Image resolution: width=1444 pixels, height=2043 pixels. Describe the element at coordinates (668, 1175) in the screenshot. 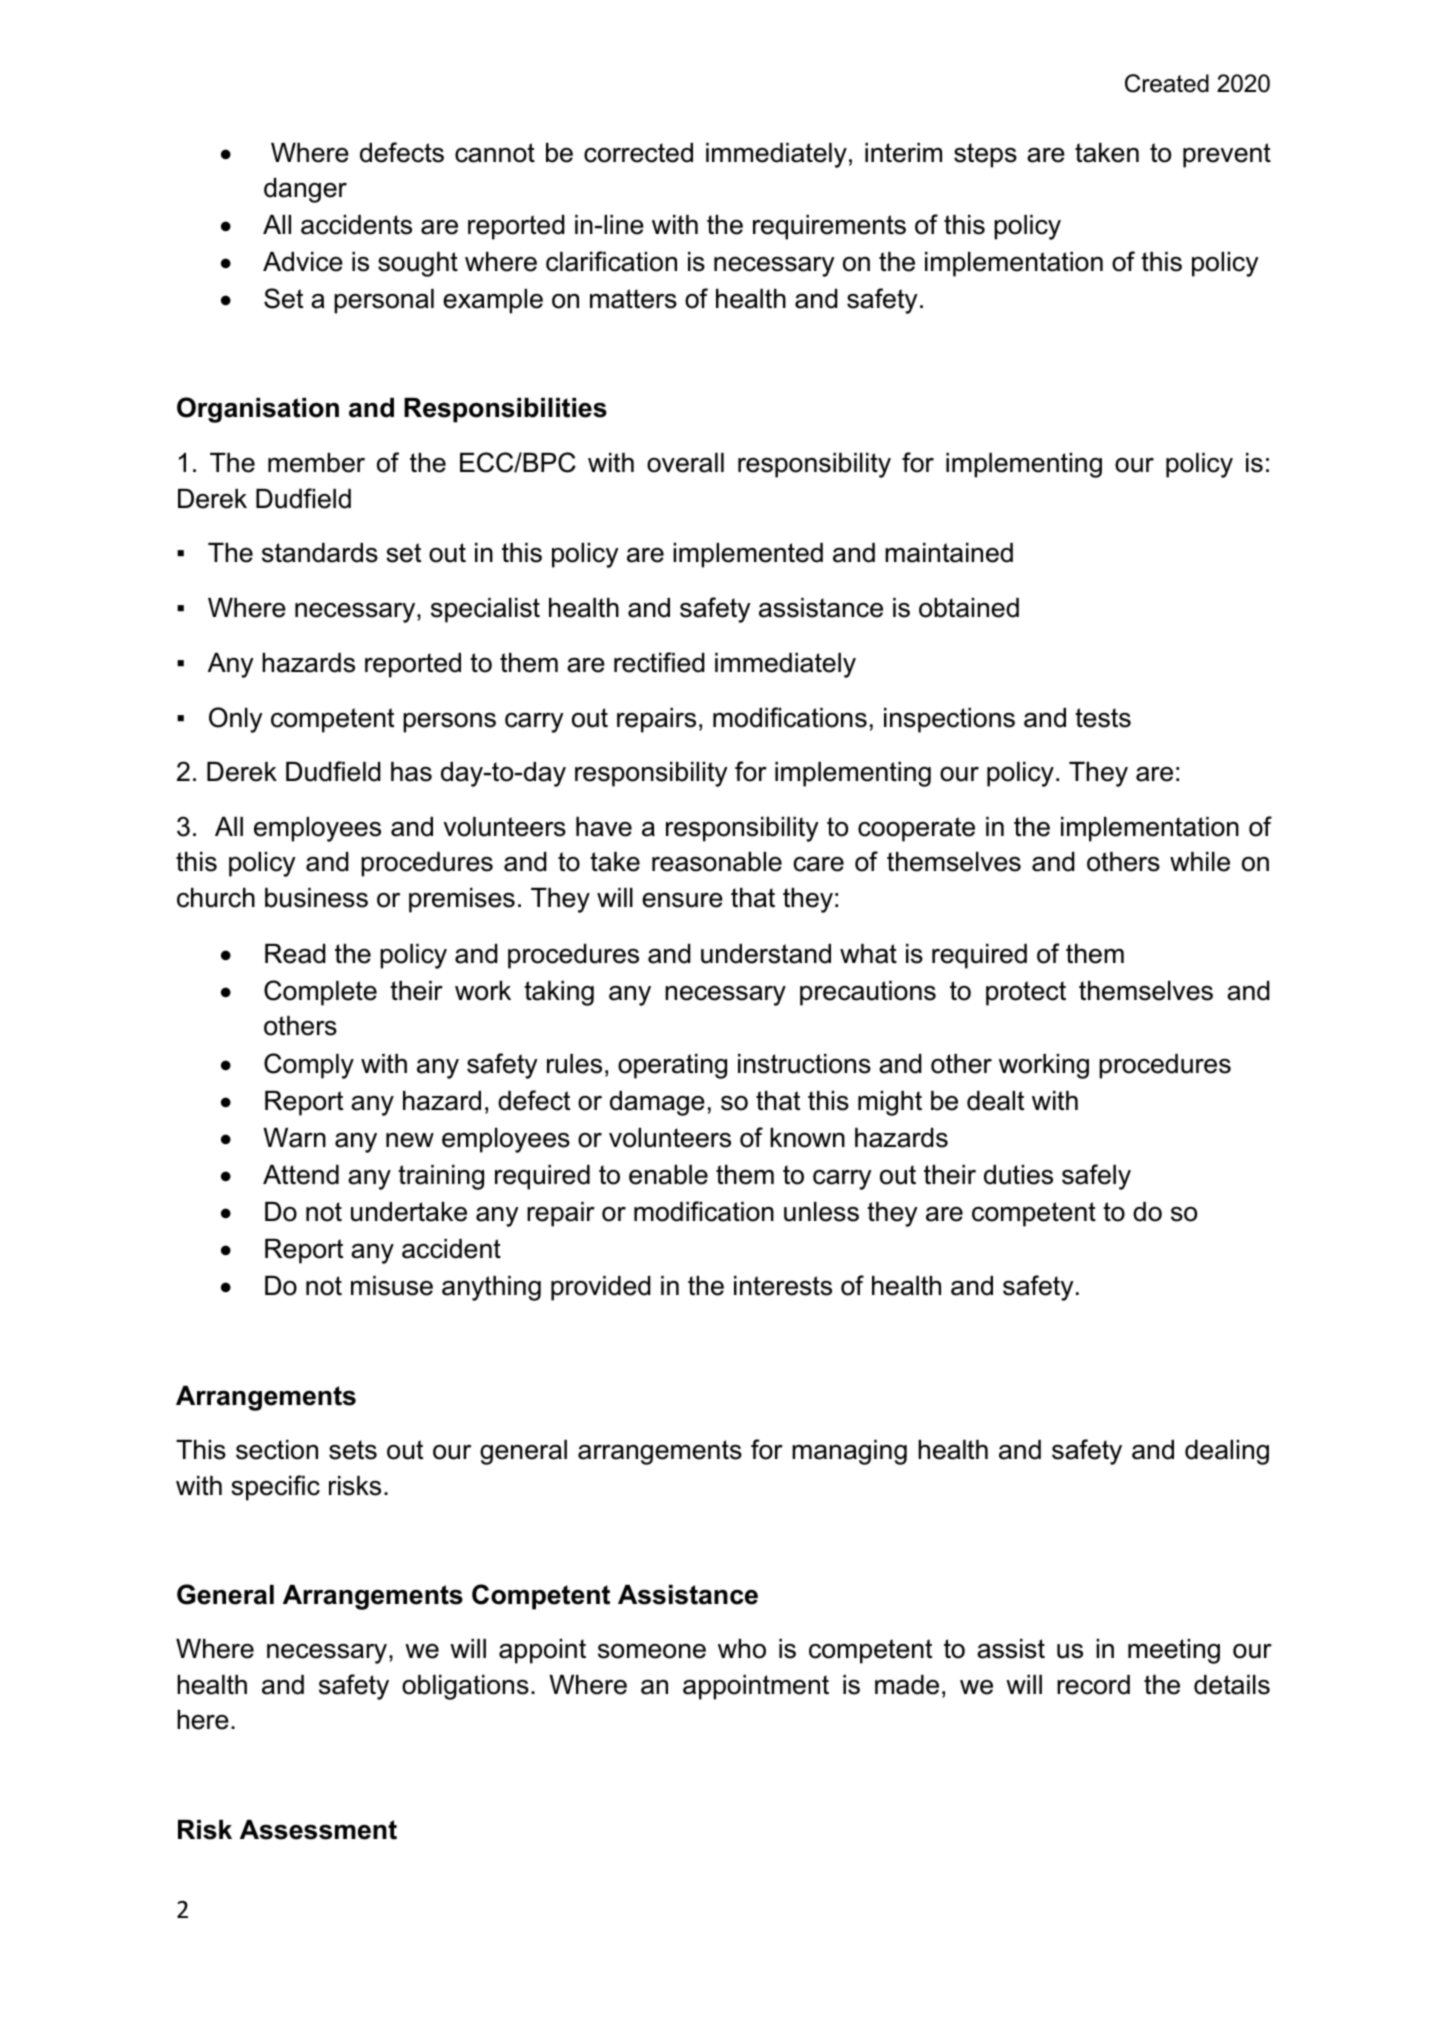

I see `enable` at that location.
